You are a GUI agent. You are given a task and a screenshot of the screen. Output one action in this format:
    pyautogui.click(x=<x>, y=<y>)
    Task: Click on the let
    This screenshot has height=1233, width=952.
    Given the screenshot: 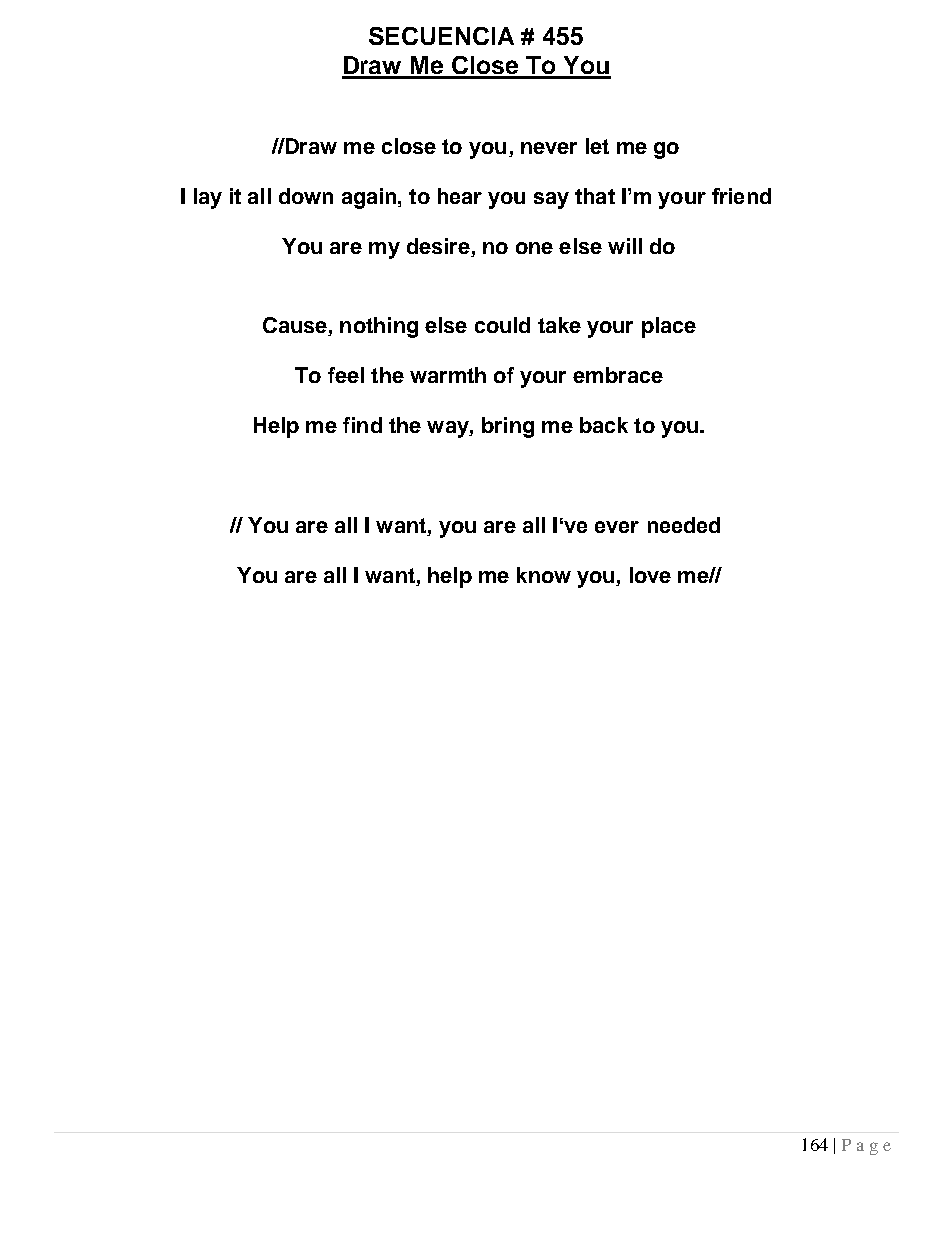 What is the action you would take?
    pyautogui.click(x=597, y=146)
